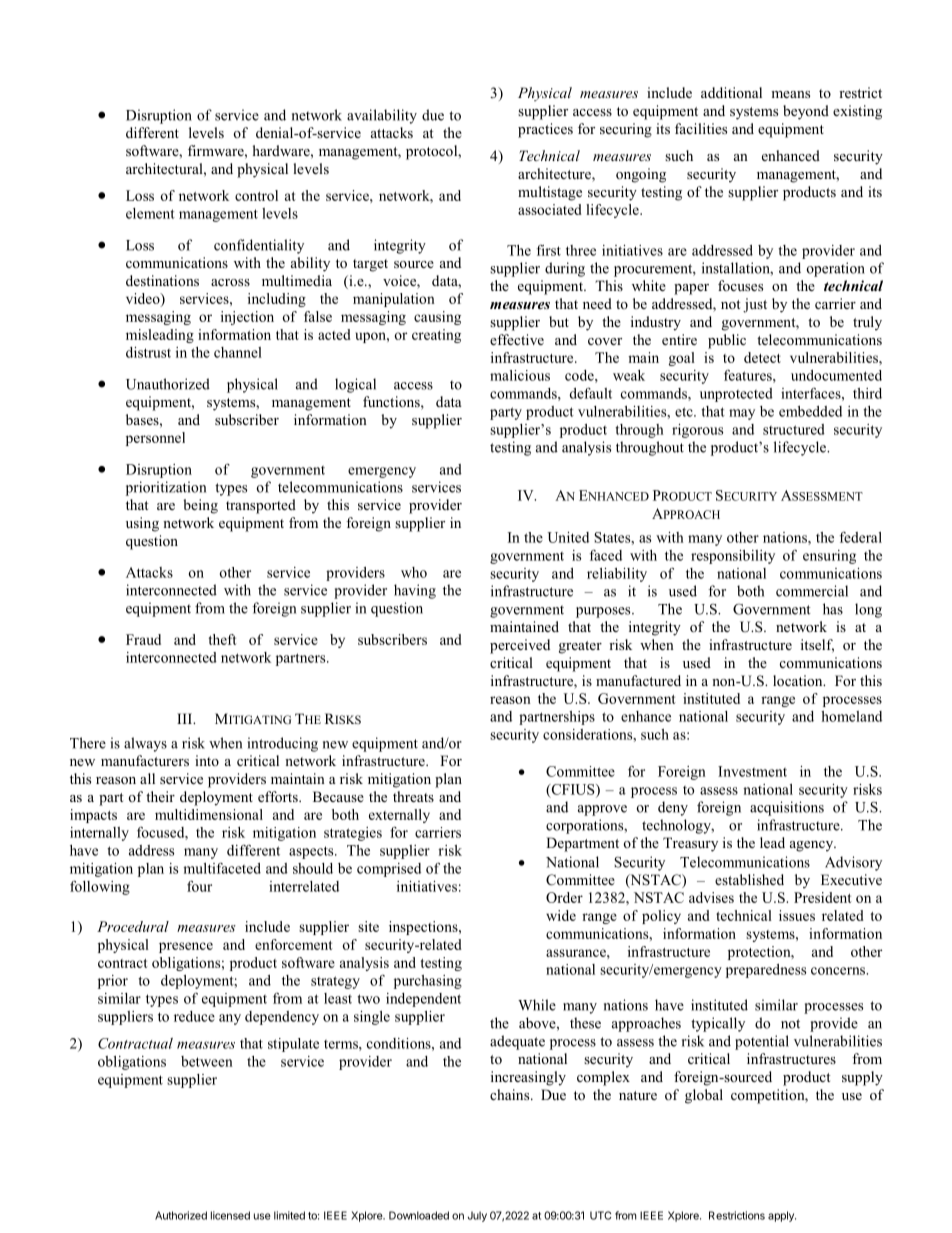 The width and height of the page is (952, 1233). What do you see at coordinates (256, 195) in the page?
I see `control` at bounding box center [256, 195].
